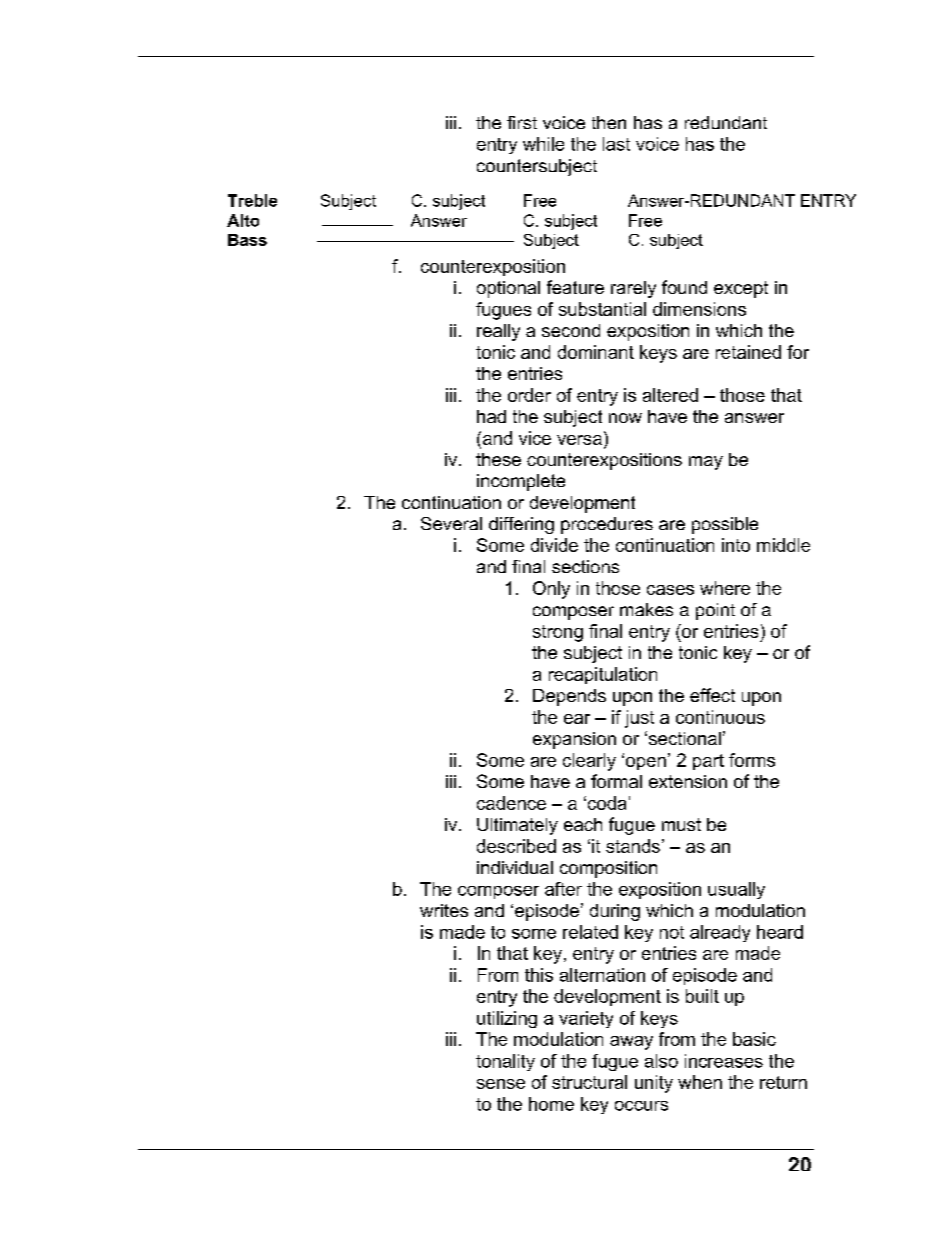 The image size is (952, 1233). I want to click on part, so click(708, 762).
